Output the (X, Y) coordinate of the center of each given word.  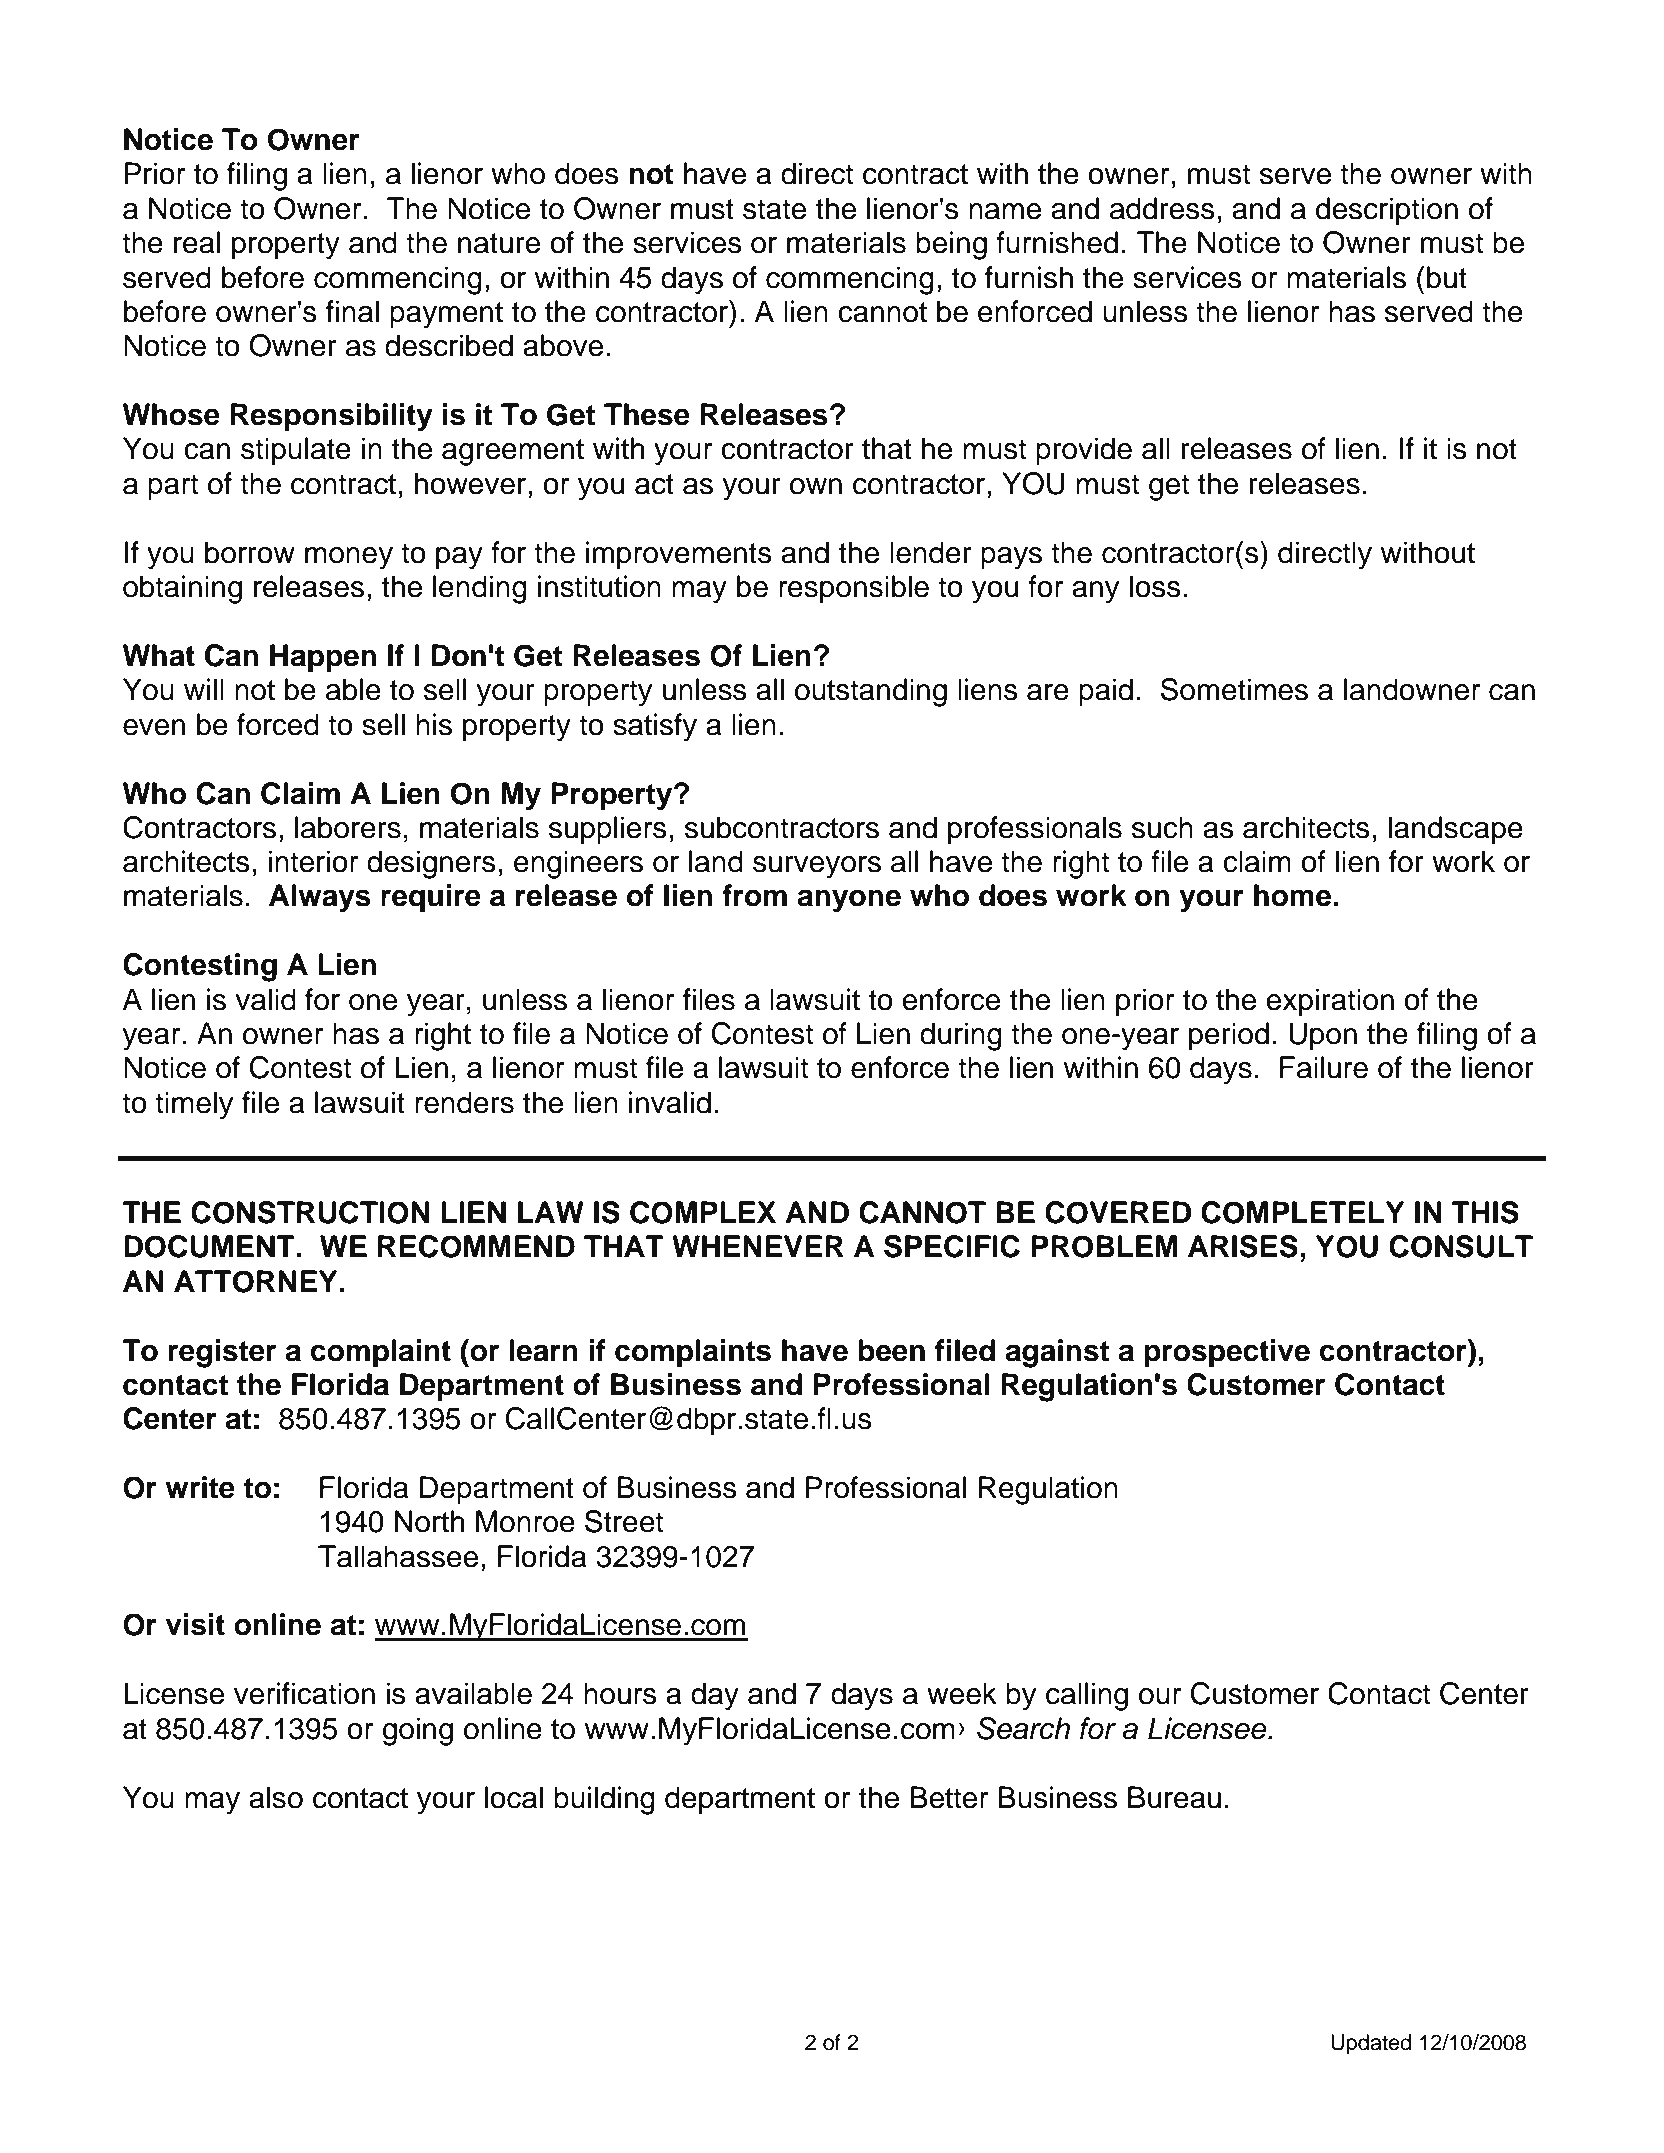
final (352, 311)
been (891, 1350)
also (276, 1797)
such (1162, 827)
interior (313, 861)
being (951, 245)
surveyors (817, 867)
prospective (1227, 1353)
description (1387, 211)
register (222, 1353)
